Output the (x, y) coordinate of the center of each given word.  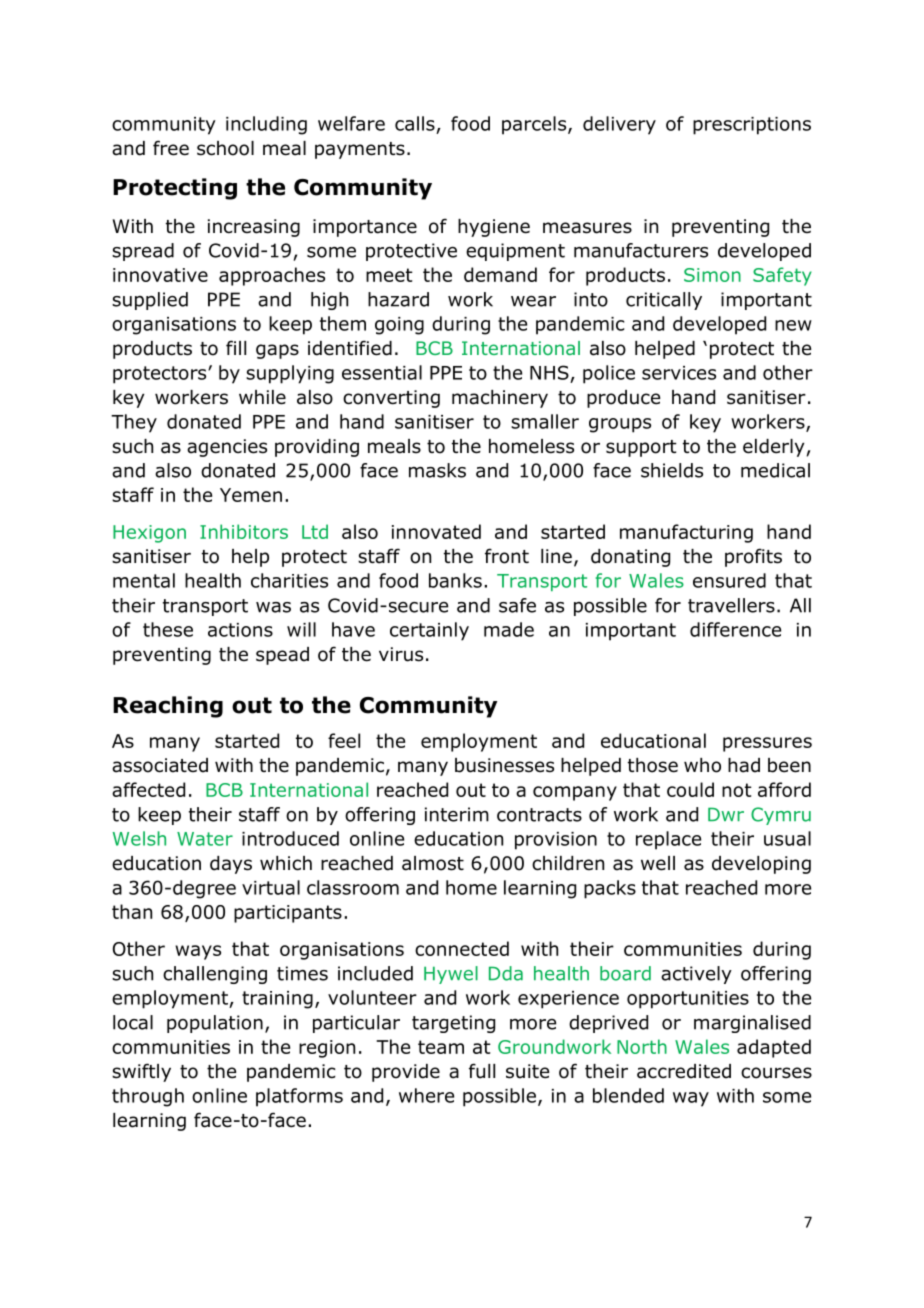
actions (240, 630)
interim (457, 814)
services (679, 373)
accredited (684, 1071)
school (225, 148)
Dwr (726, 814)
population (215, 1024)
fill (236, 347)
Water (205, 839)
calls (415, 123)
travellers (731, 605)
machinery (500, 399)
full (482, 1071)
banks (455, 580)
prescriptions (752, 126)
